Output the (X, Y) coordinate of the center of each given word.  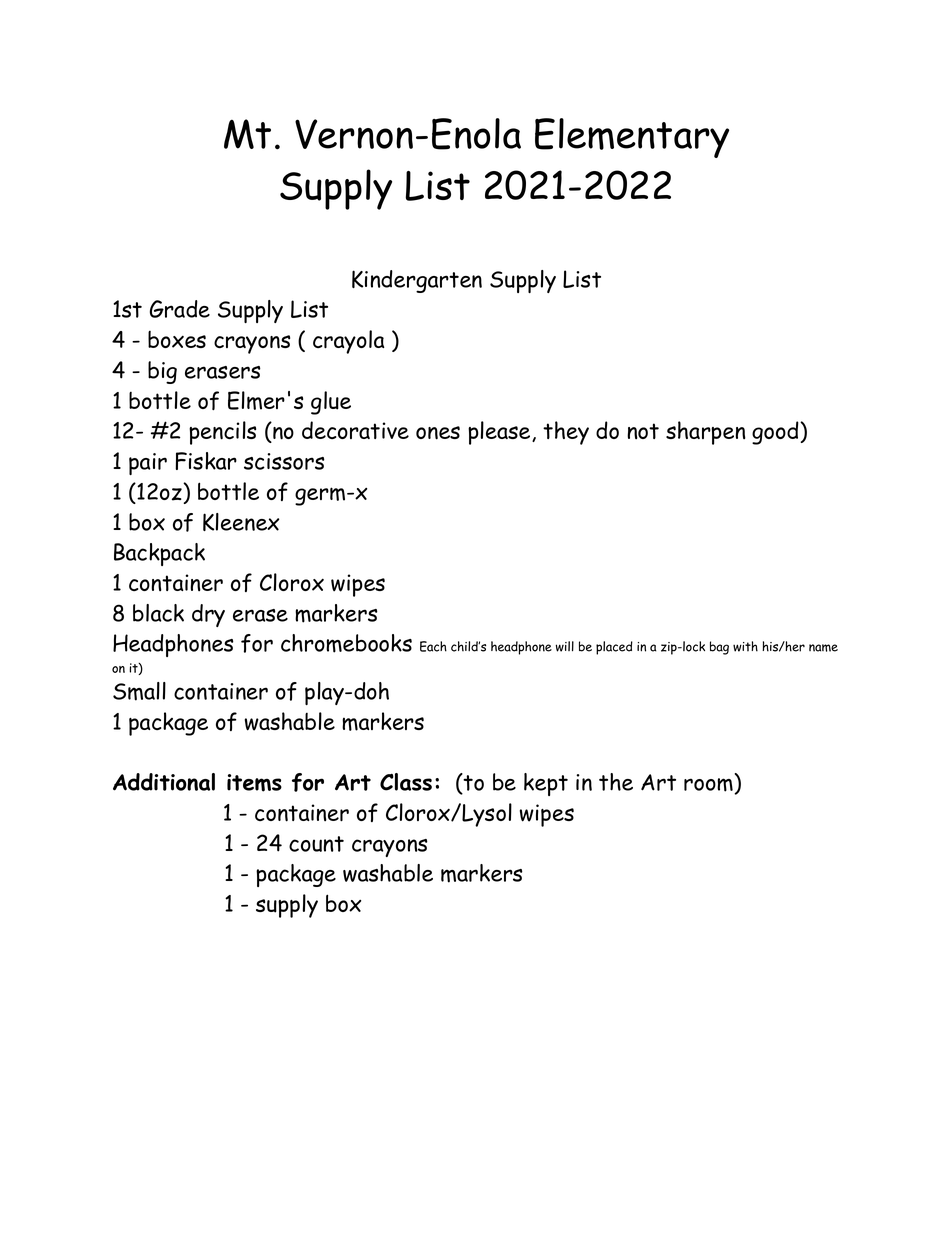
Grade (180, 309)
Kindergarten (417, 281)
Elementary (632, 138)
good (776, 433)
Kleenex (241, 522)
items (254, 783)
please (500, 433)
